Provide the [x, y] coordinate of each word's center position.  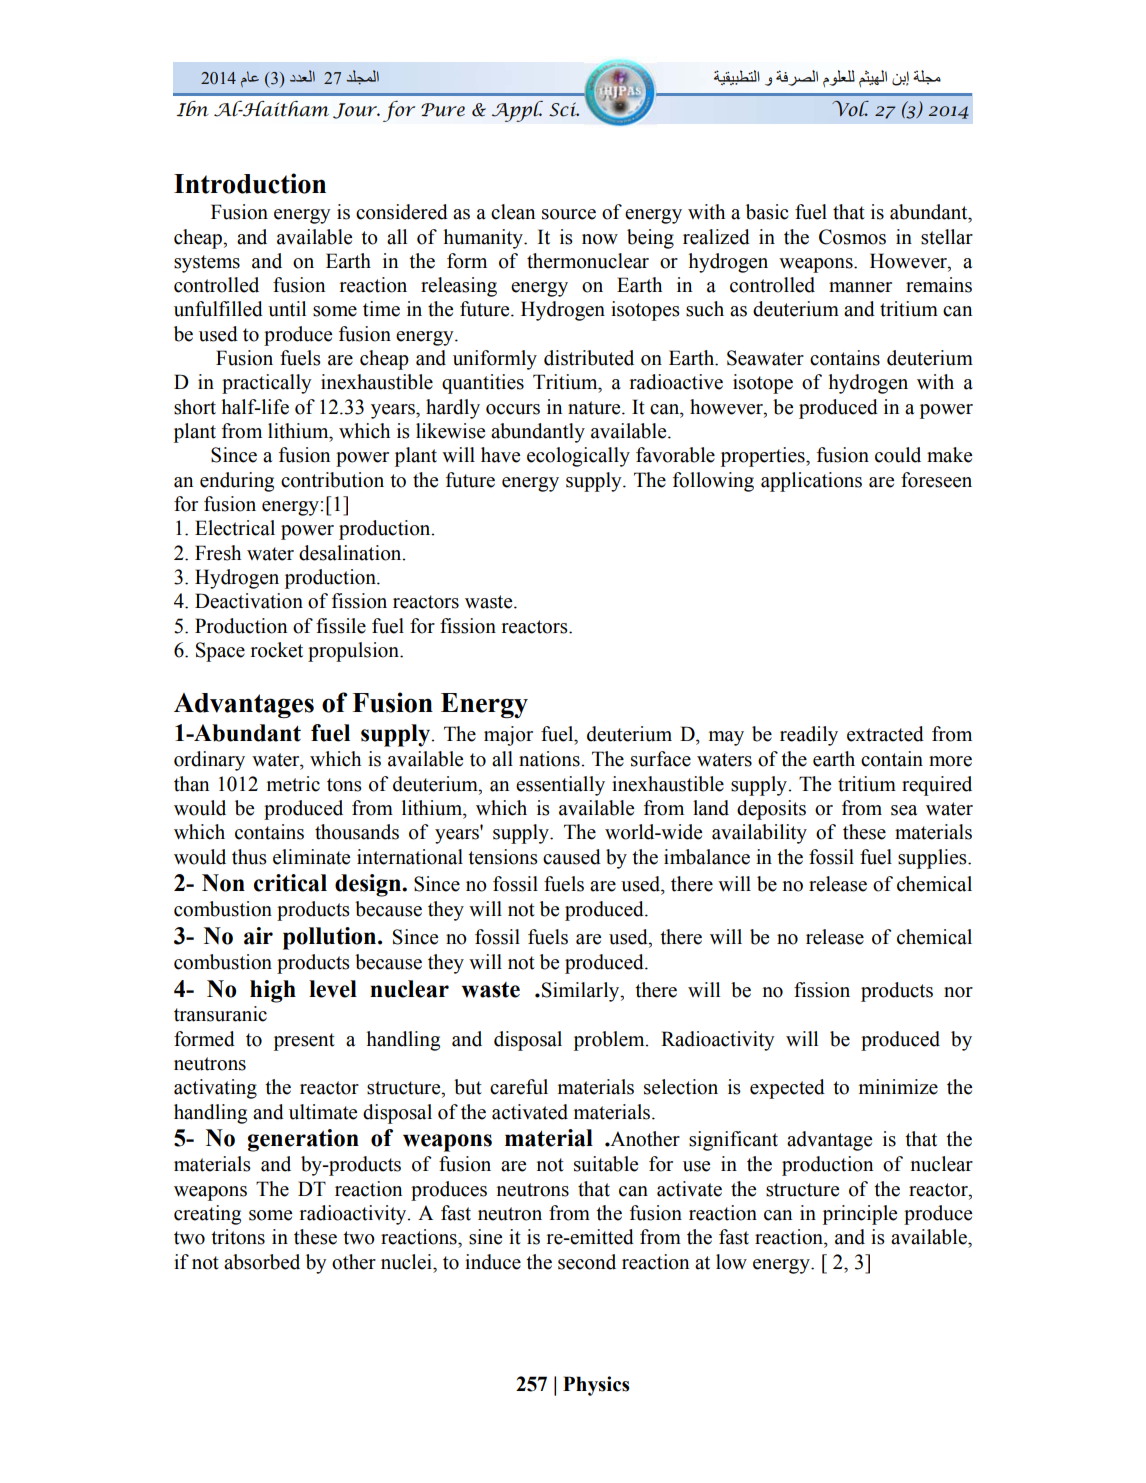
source [569, 214]
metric [293, 784]
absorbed [262, 1262]
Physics [596, 1386]
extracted [885, 734]
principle [860, 1215]
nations [550, 759]
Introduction [250, 183]
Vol [850, 109]
